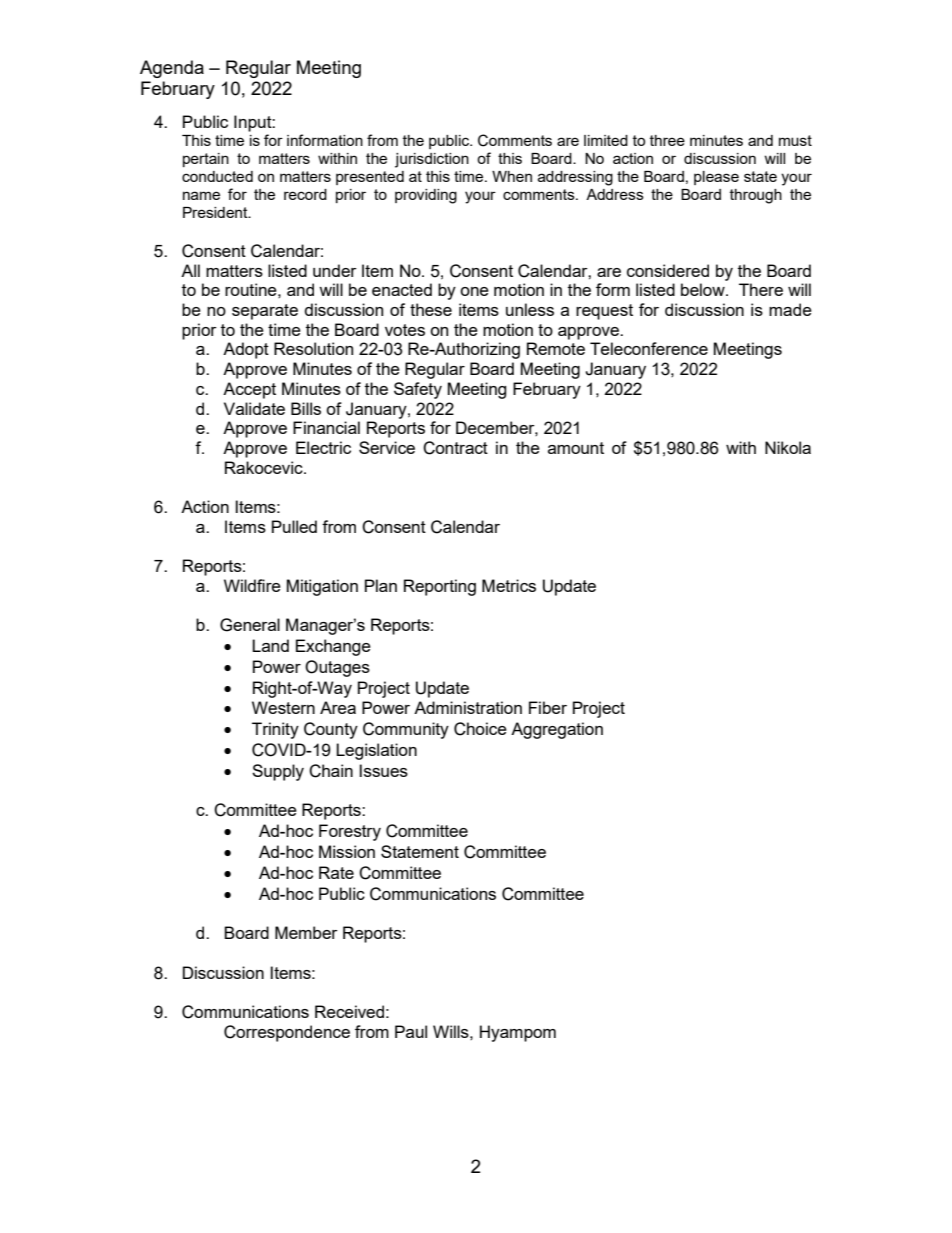 This screenshot has height=1233, width=952. I want to click on Agenda, so click(172, 69).
